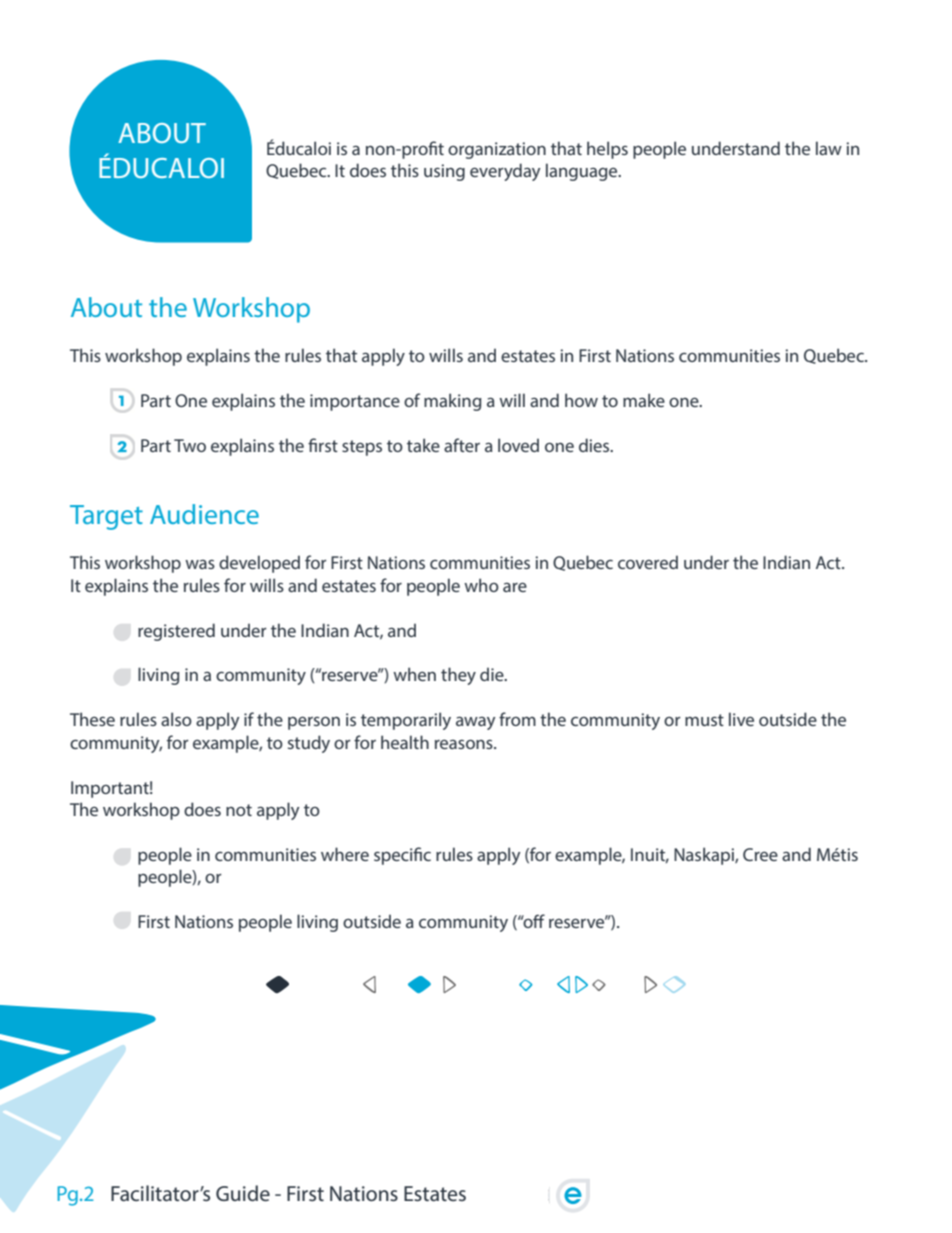  What do you see at coordinates (505, 172) in the document?
I see `everyday` at bounding box center [505, 172].
